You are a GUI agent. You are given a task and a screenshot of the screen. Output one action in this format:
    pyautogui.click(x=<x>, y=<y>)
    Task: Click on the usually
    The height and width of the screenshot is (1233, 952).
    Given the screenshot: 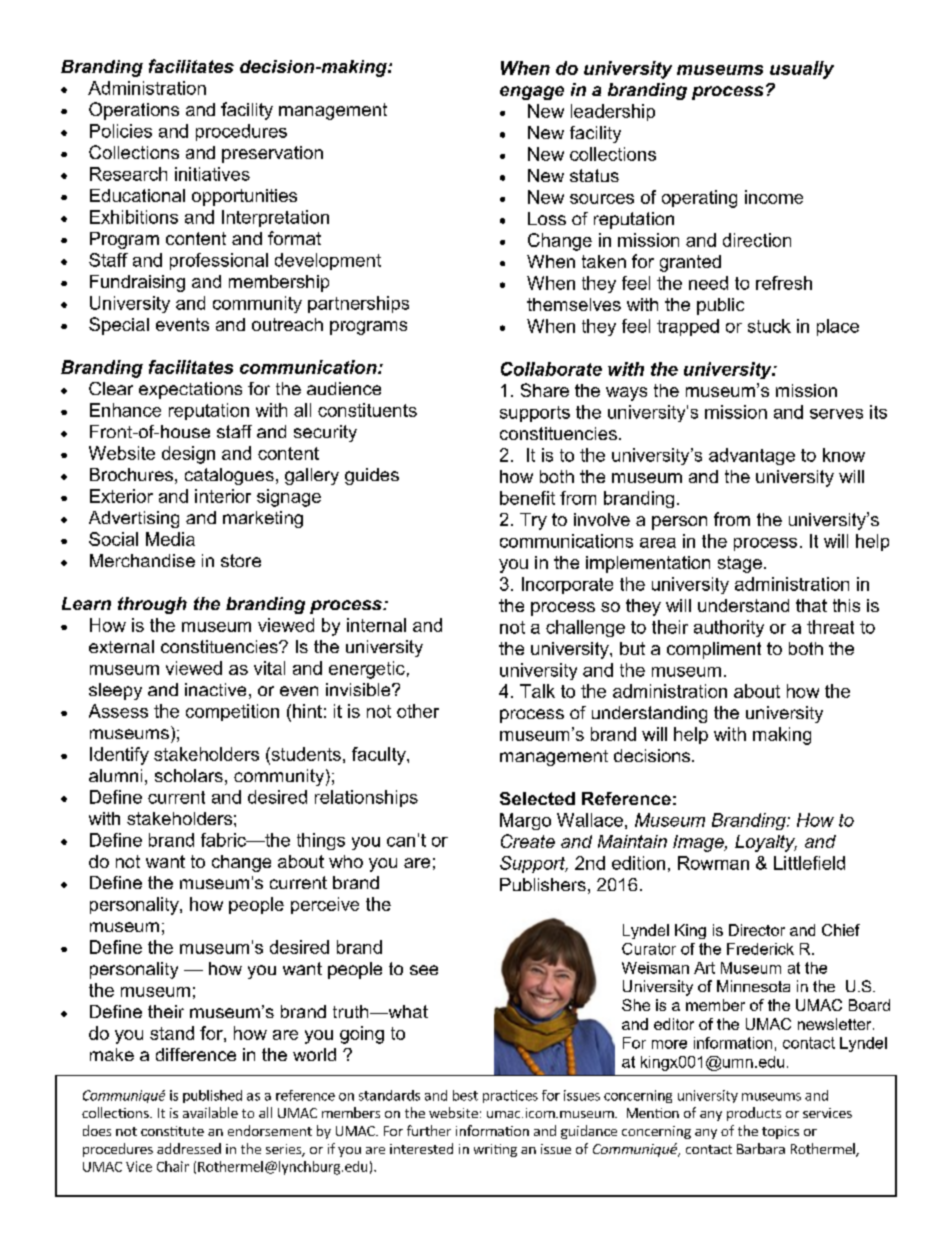 What is the action you would take?
    pyautogui.click(x=802, y=70)
